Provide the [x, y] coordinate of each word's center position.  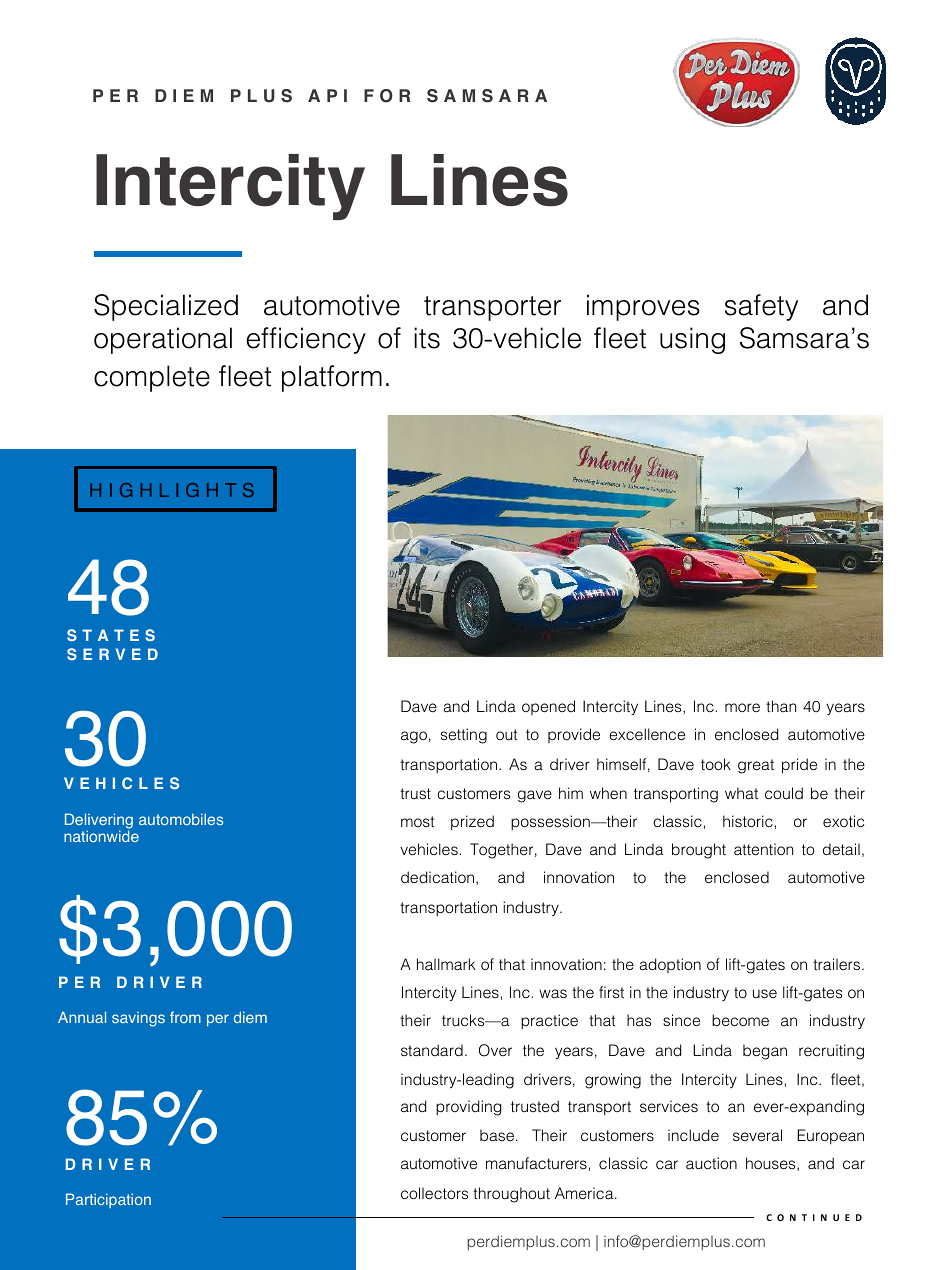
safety [761, 307]
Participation [108, 1200]
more [742, 707]
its [427, 338]
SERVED [112, 654]
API [327, 95]
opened [548, 707]
